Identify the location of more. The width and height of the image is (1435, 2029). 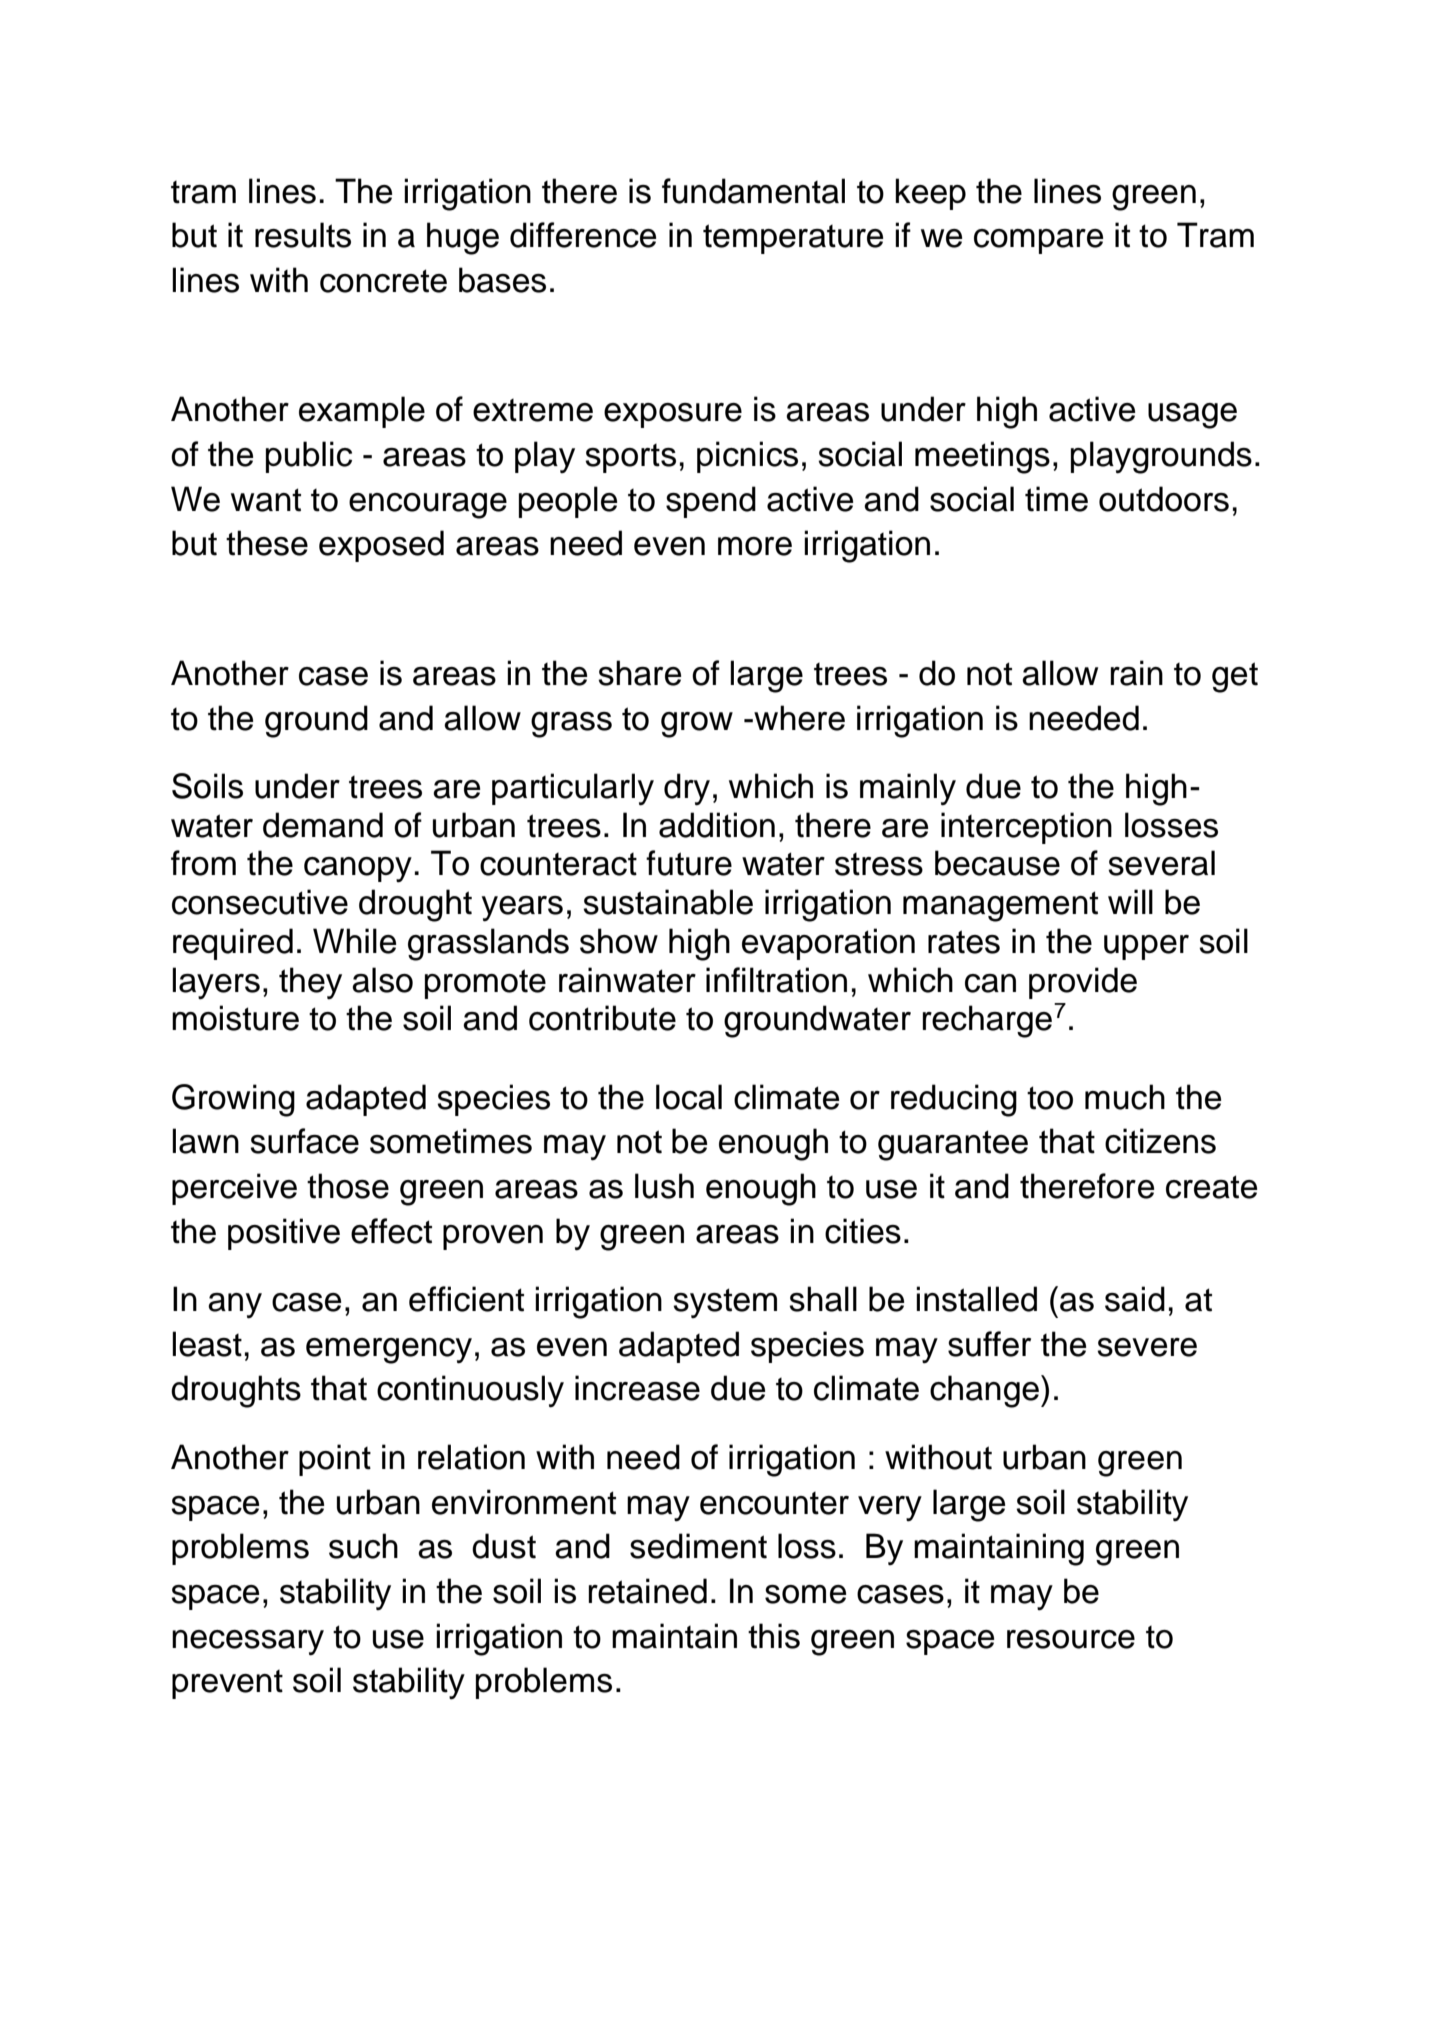
(755, 546).
